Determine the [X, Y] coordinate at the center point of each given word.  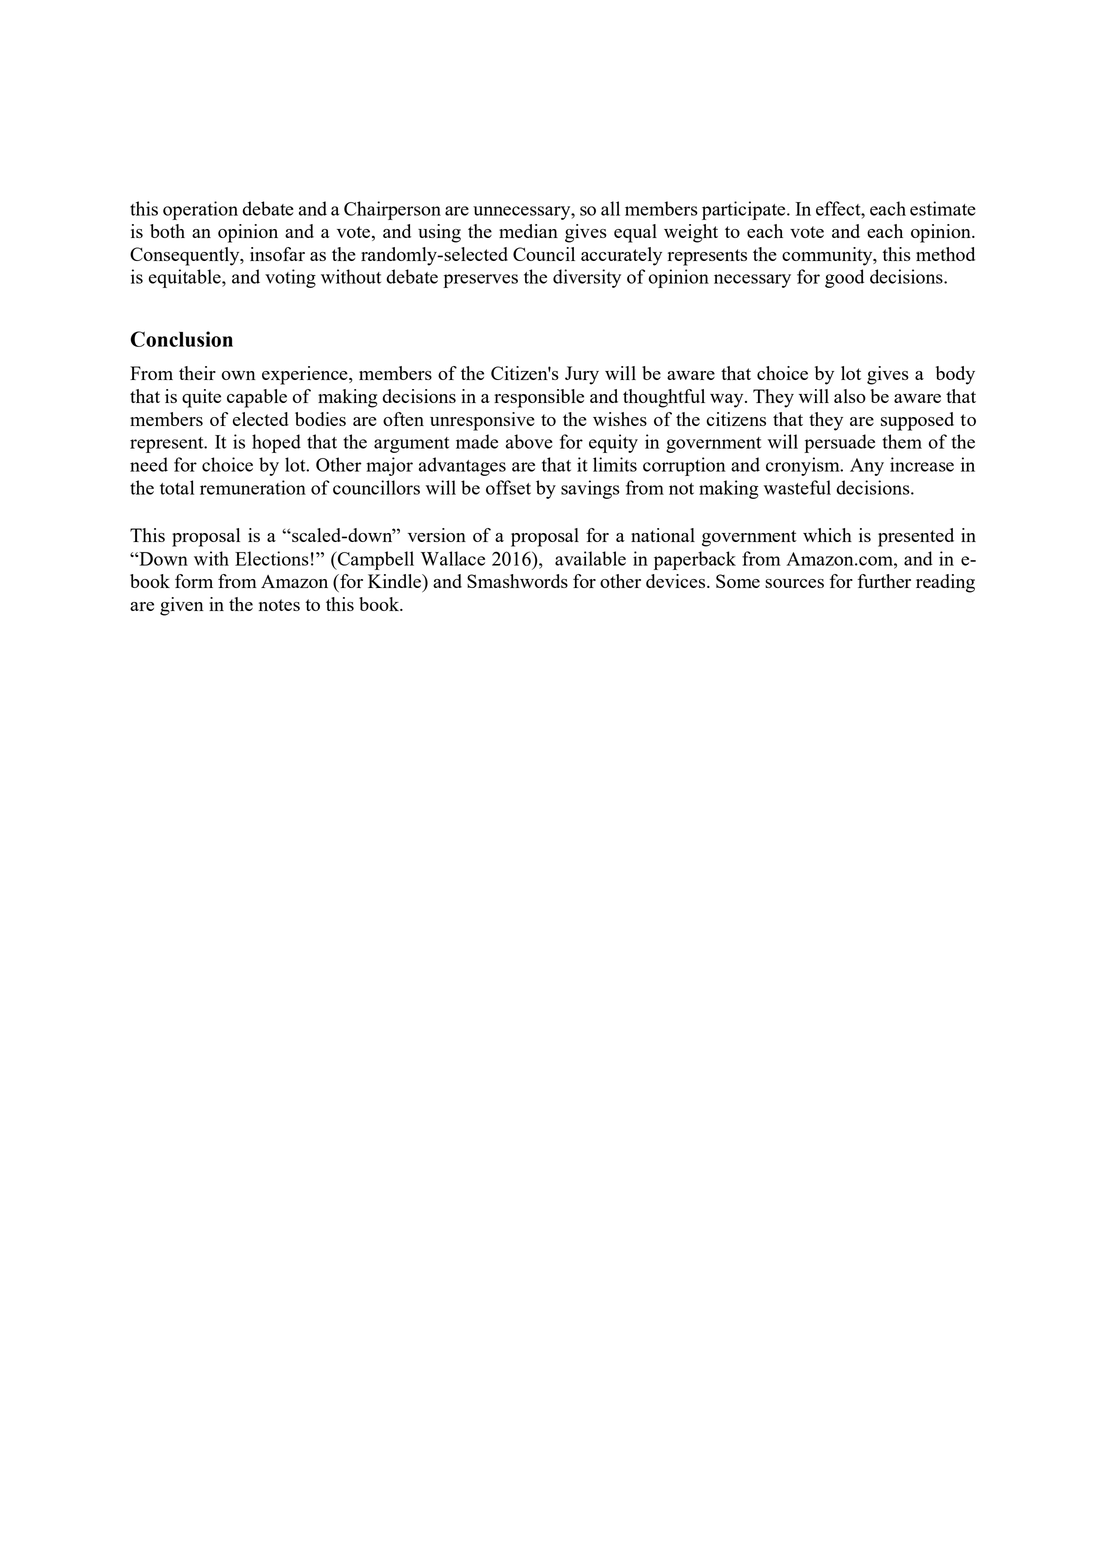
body [955, 375]
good [844, 278]
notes [279, 605]
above [529, 441]
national [663, 535]
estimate [943, 208]
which [827, 535]
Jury [582, 375]
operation [200, 210]
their [197, 373]
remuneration [253, 487]
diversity [587, 278]
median [528, 231]
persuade [839, 443]
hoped [276, 443]
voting [290, 278]
